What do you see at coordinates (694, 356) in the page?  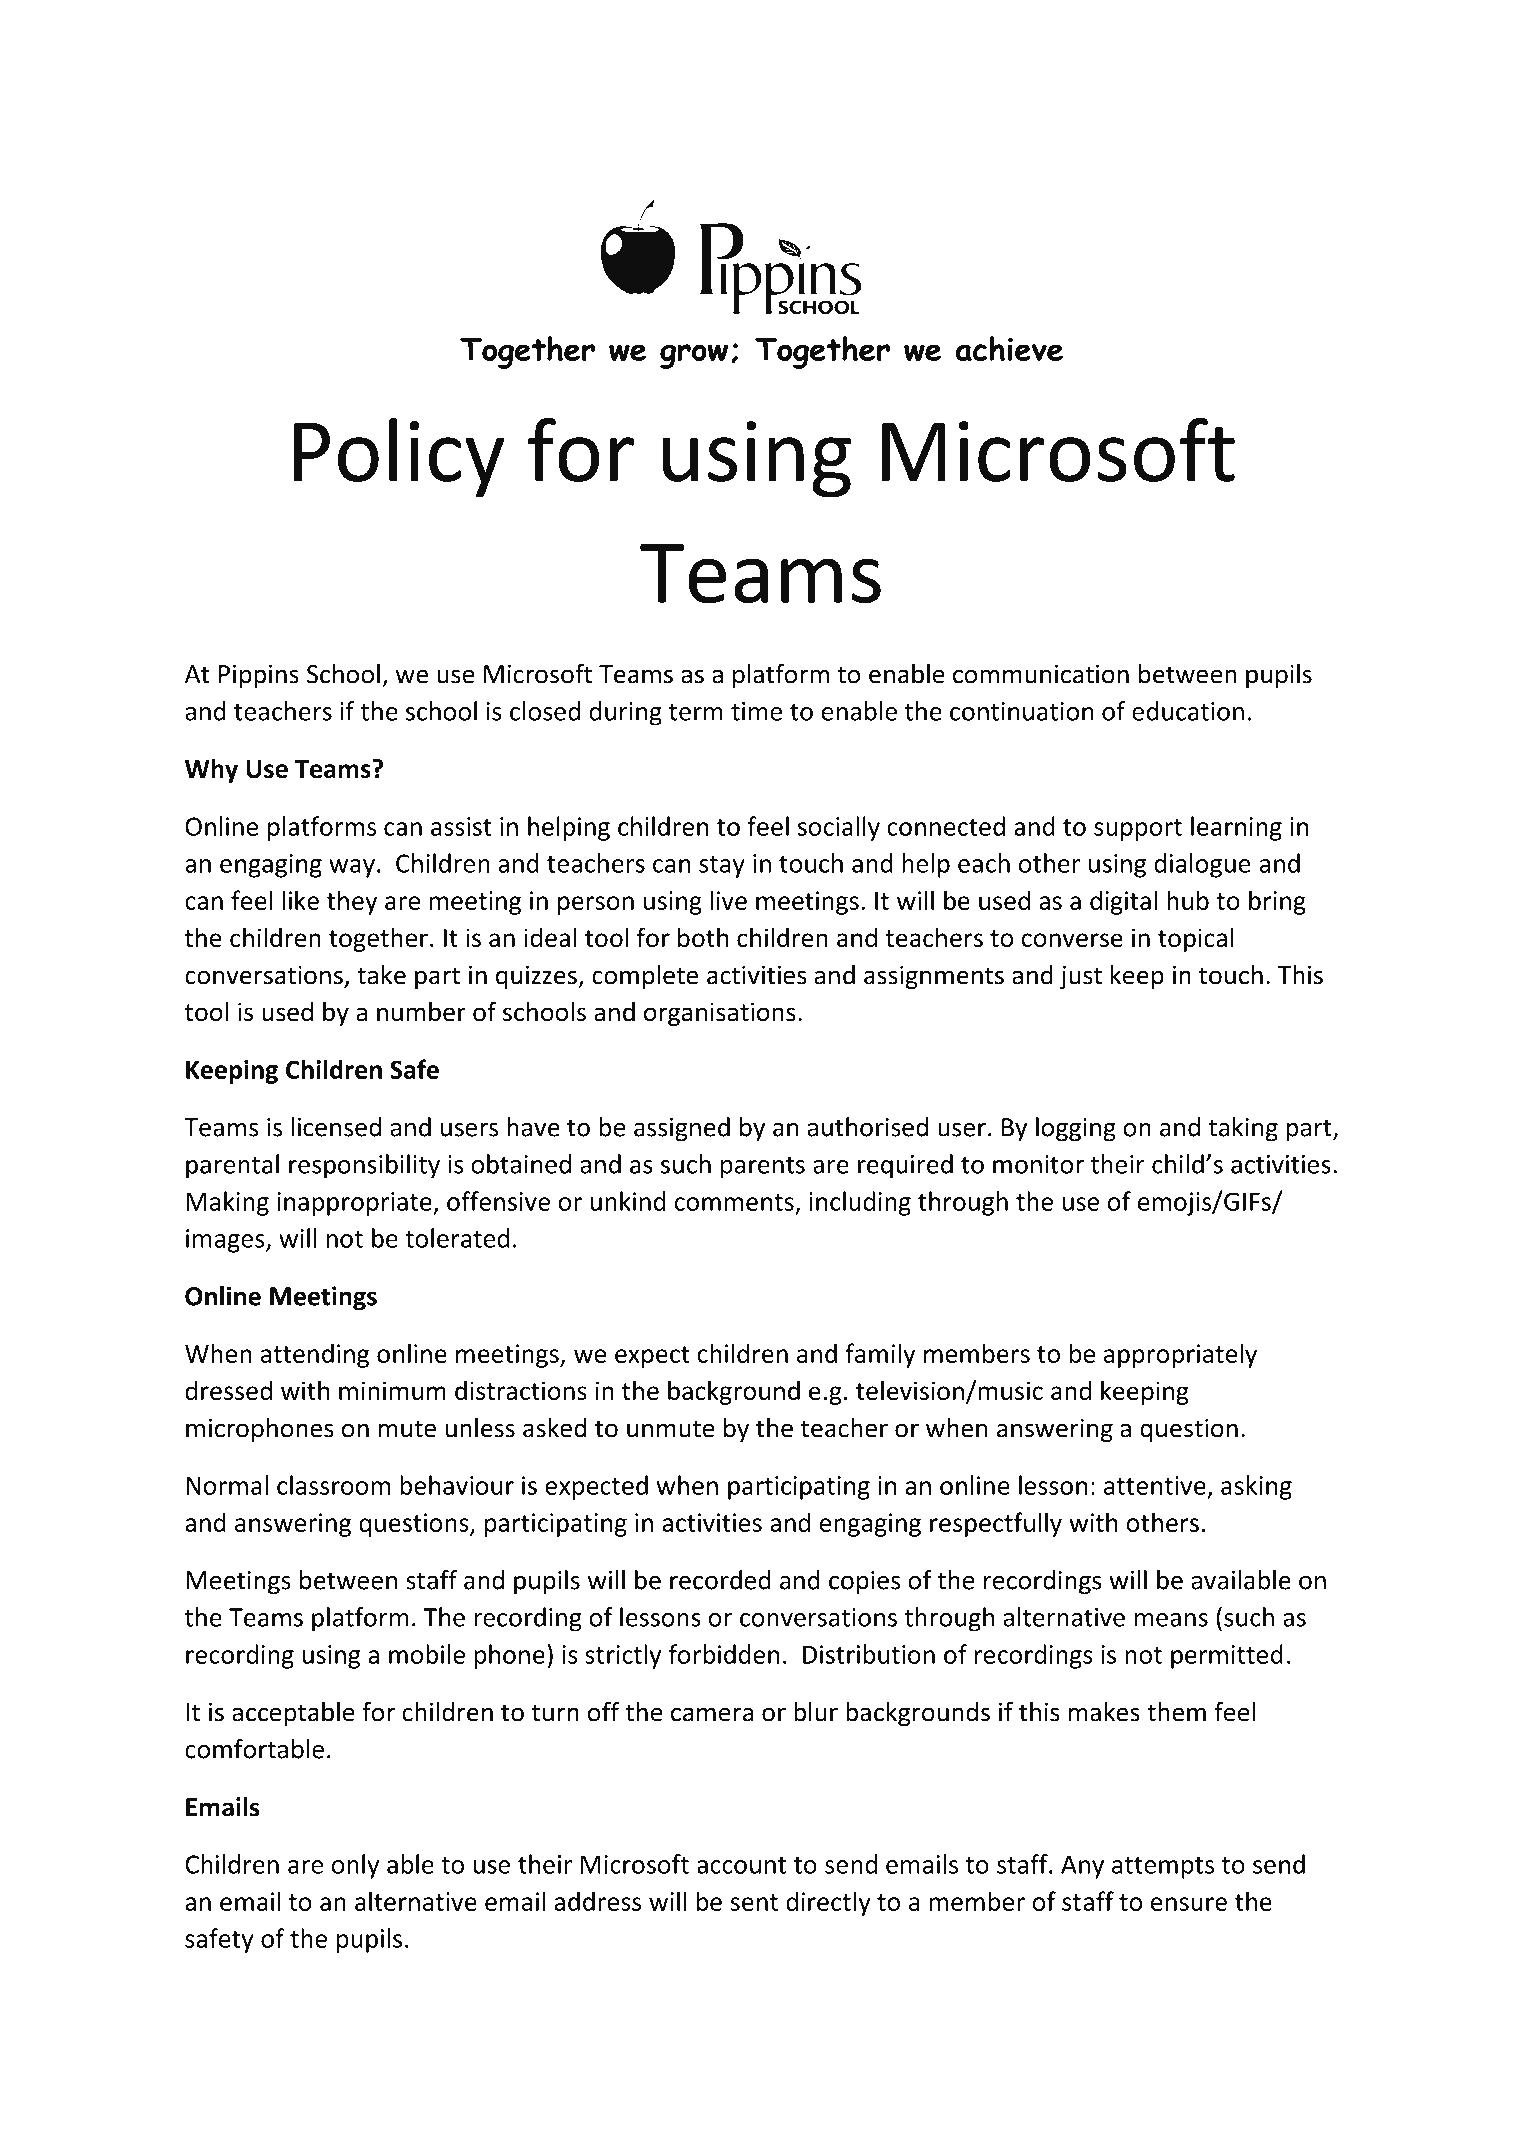 I see `grow` at bounding box center [694, 356].
